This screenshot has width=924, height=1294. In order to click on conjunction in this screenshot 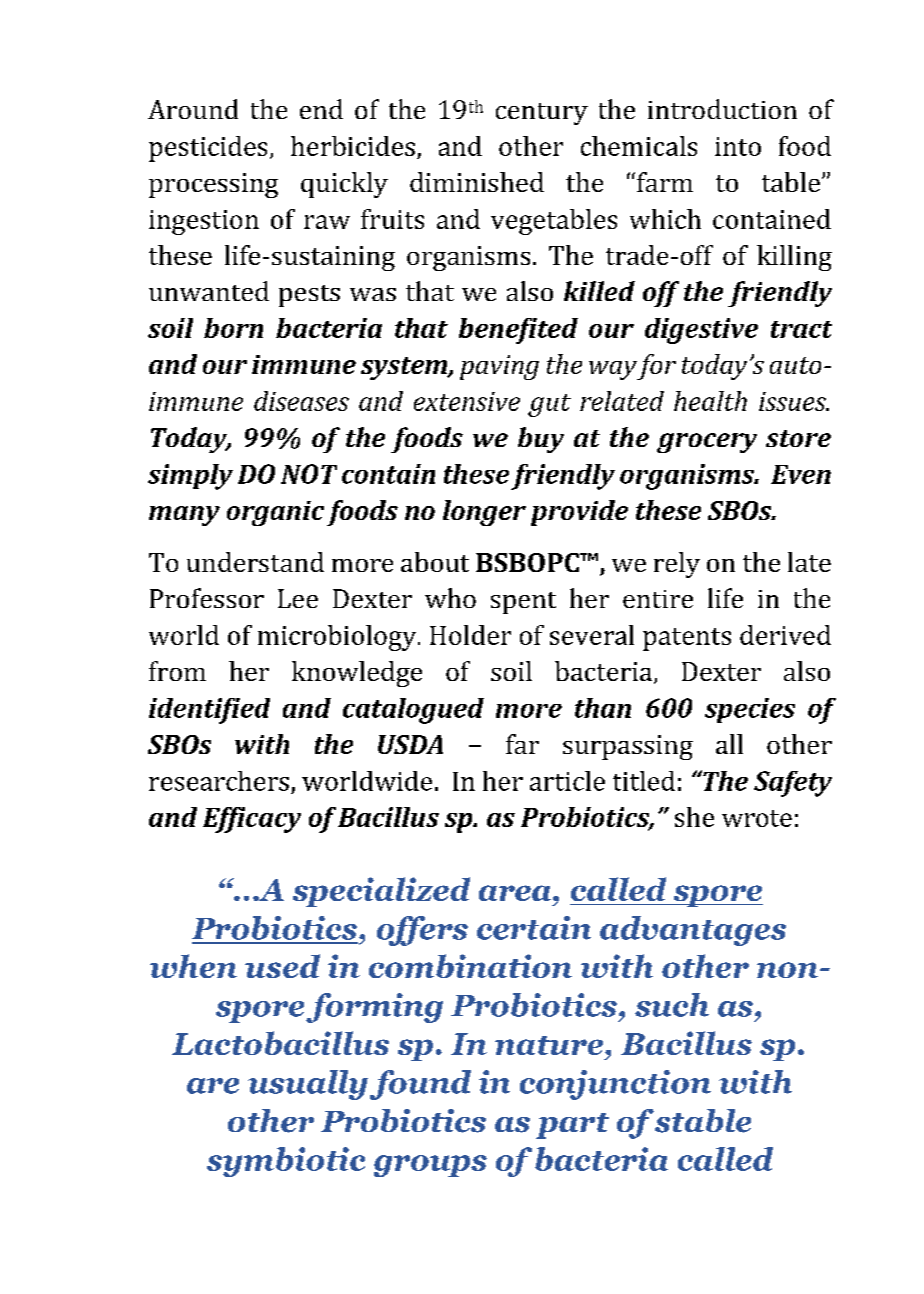, I will do `click(615, 1085)`.
